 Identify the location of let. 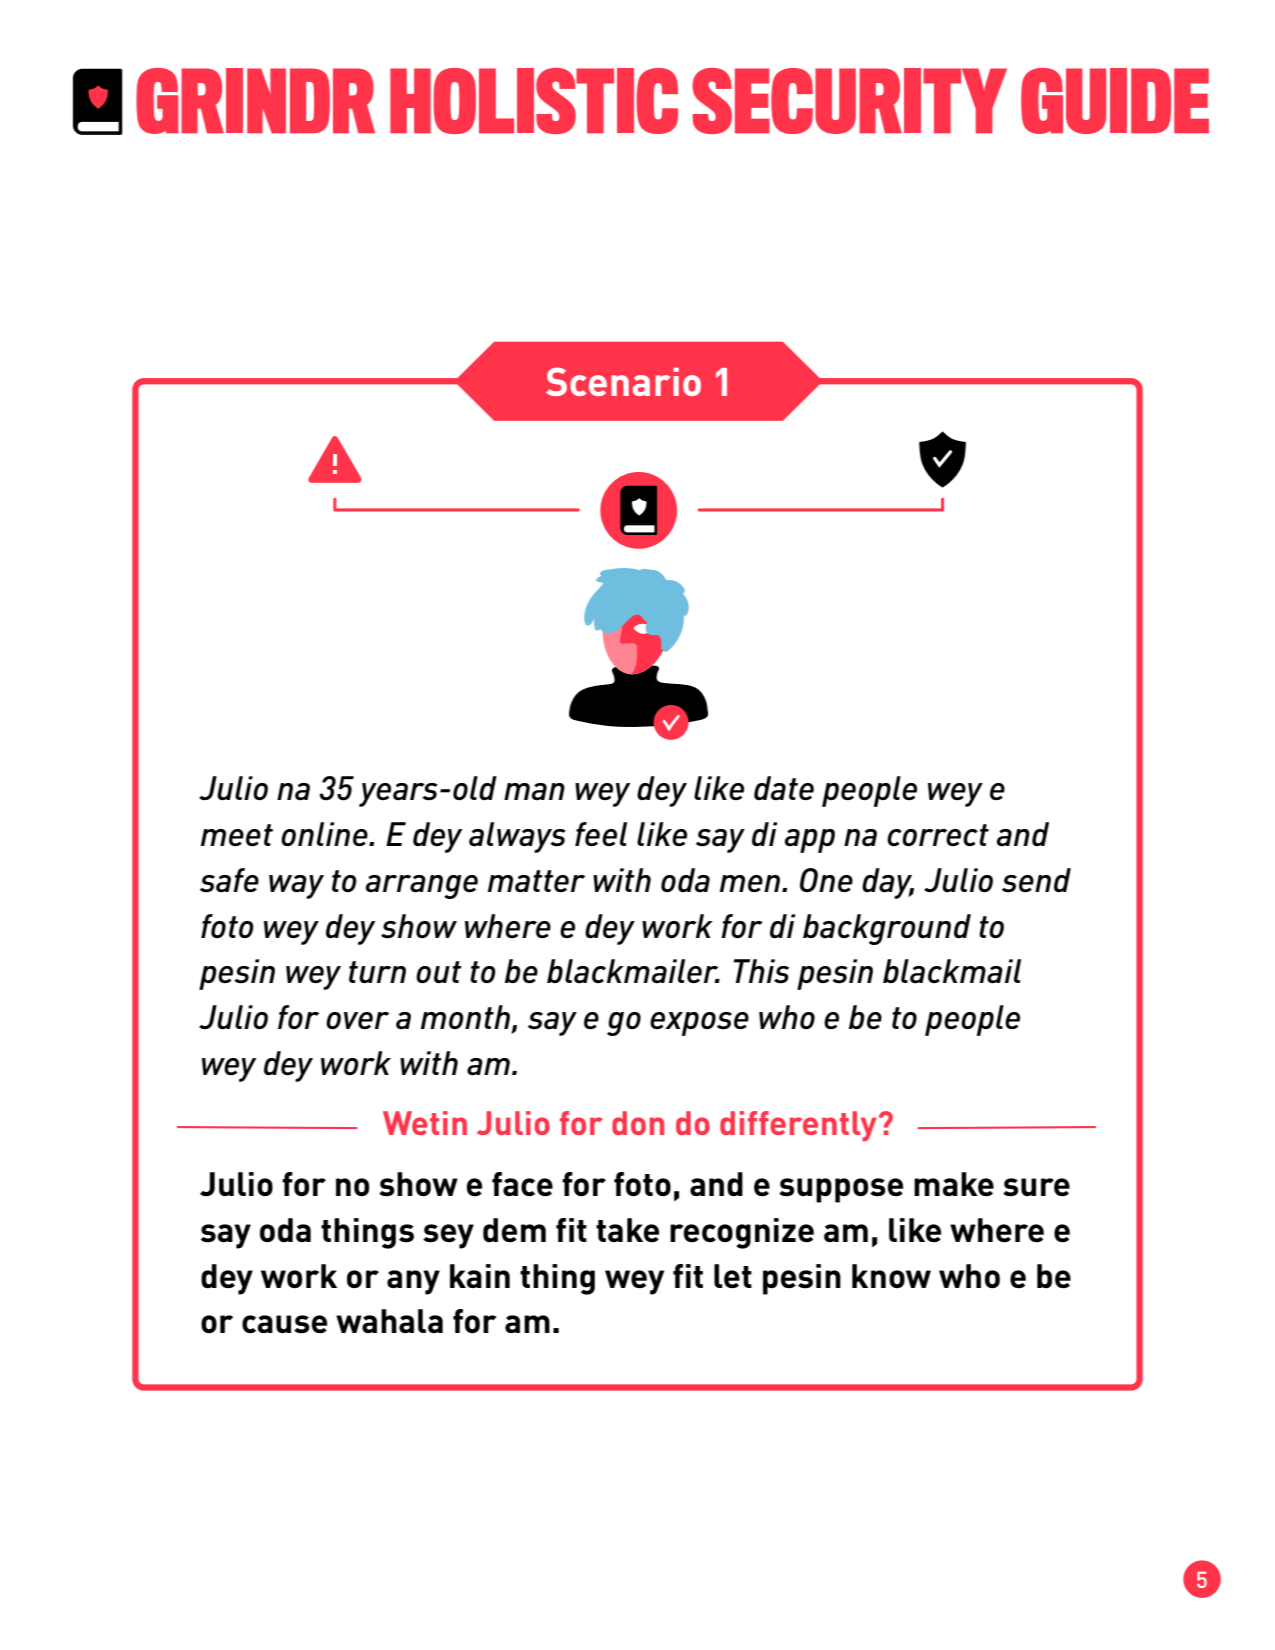
(733, 1276).
